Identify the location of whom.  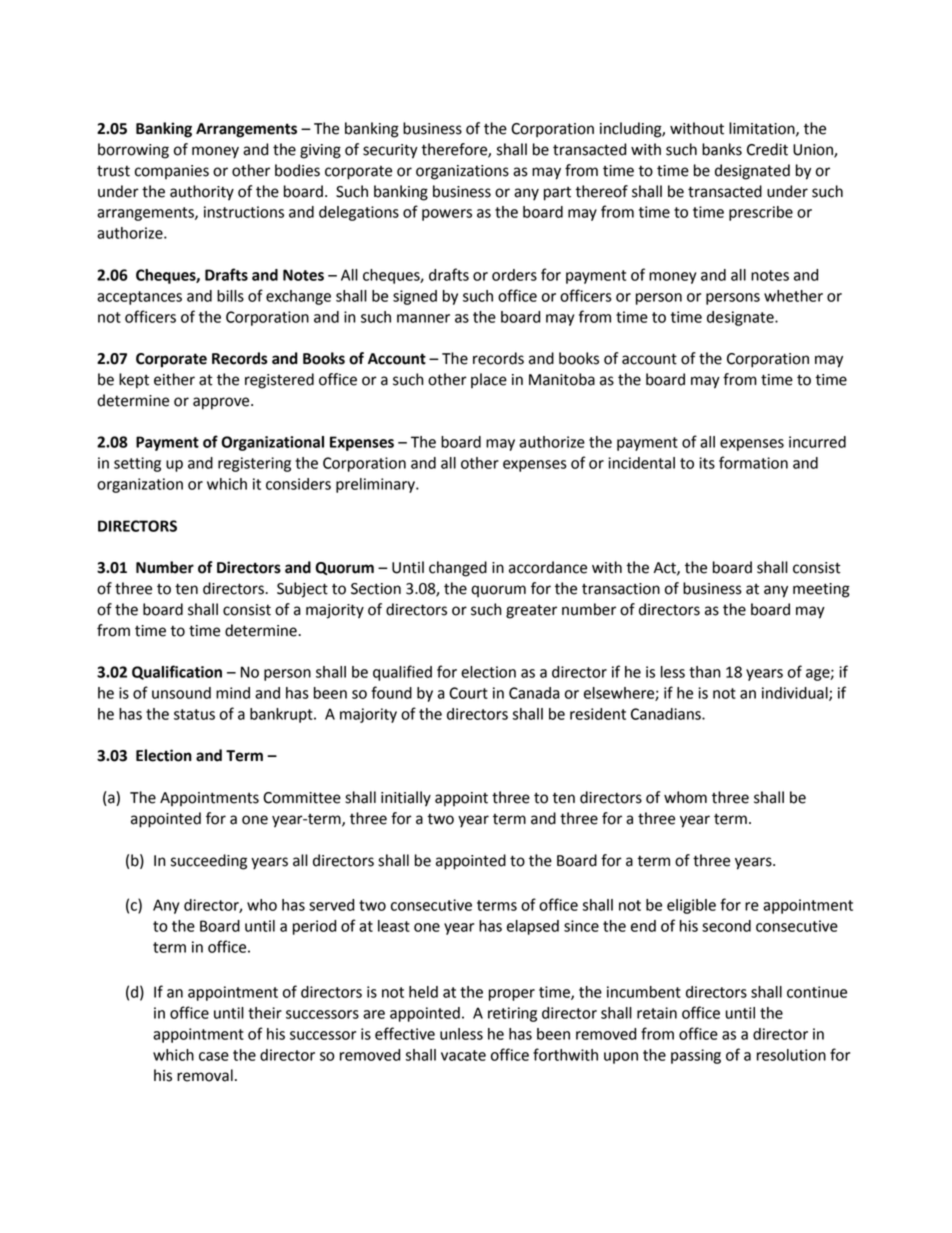
(685, 797).
